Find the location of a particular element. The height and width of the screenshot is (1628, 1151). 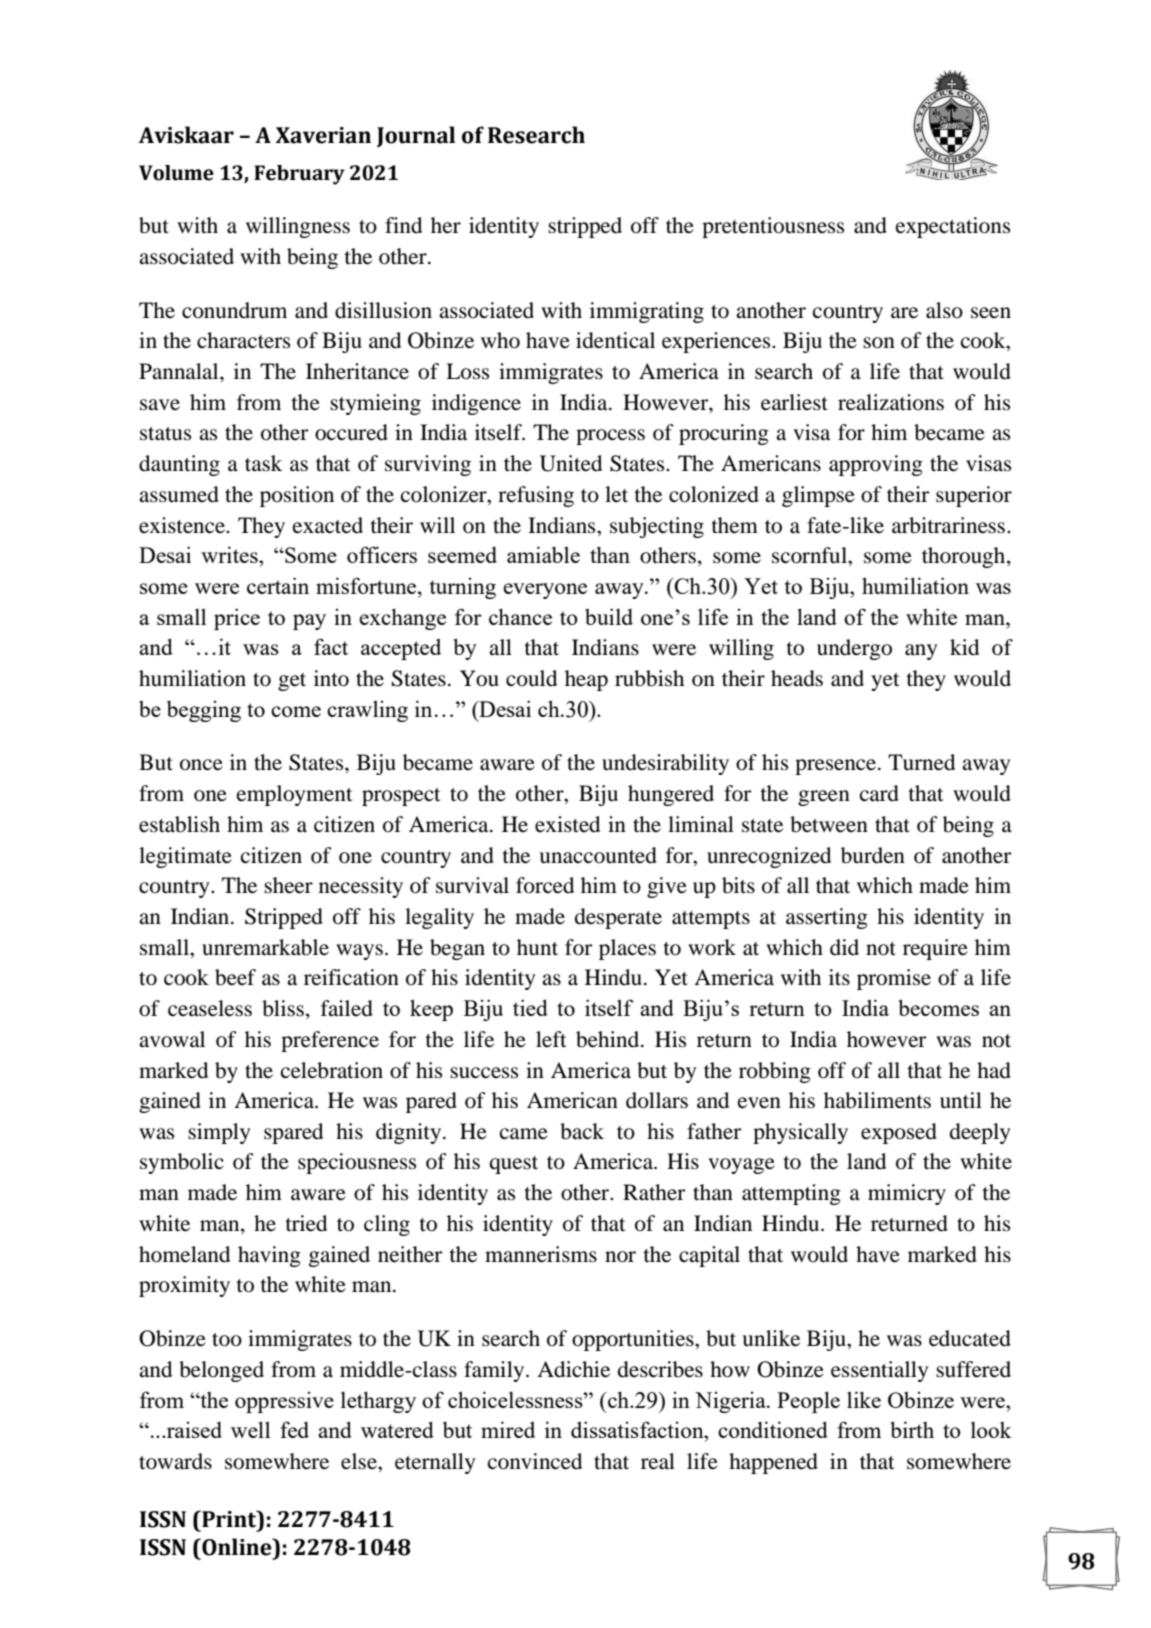

existed is located at coordinates (567, 824).
